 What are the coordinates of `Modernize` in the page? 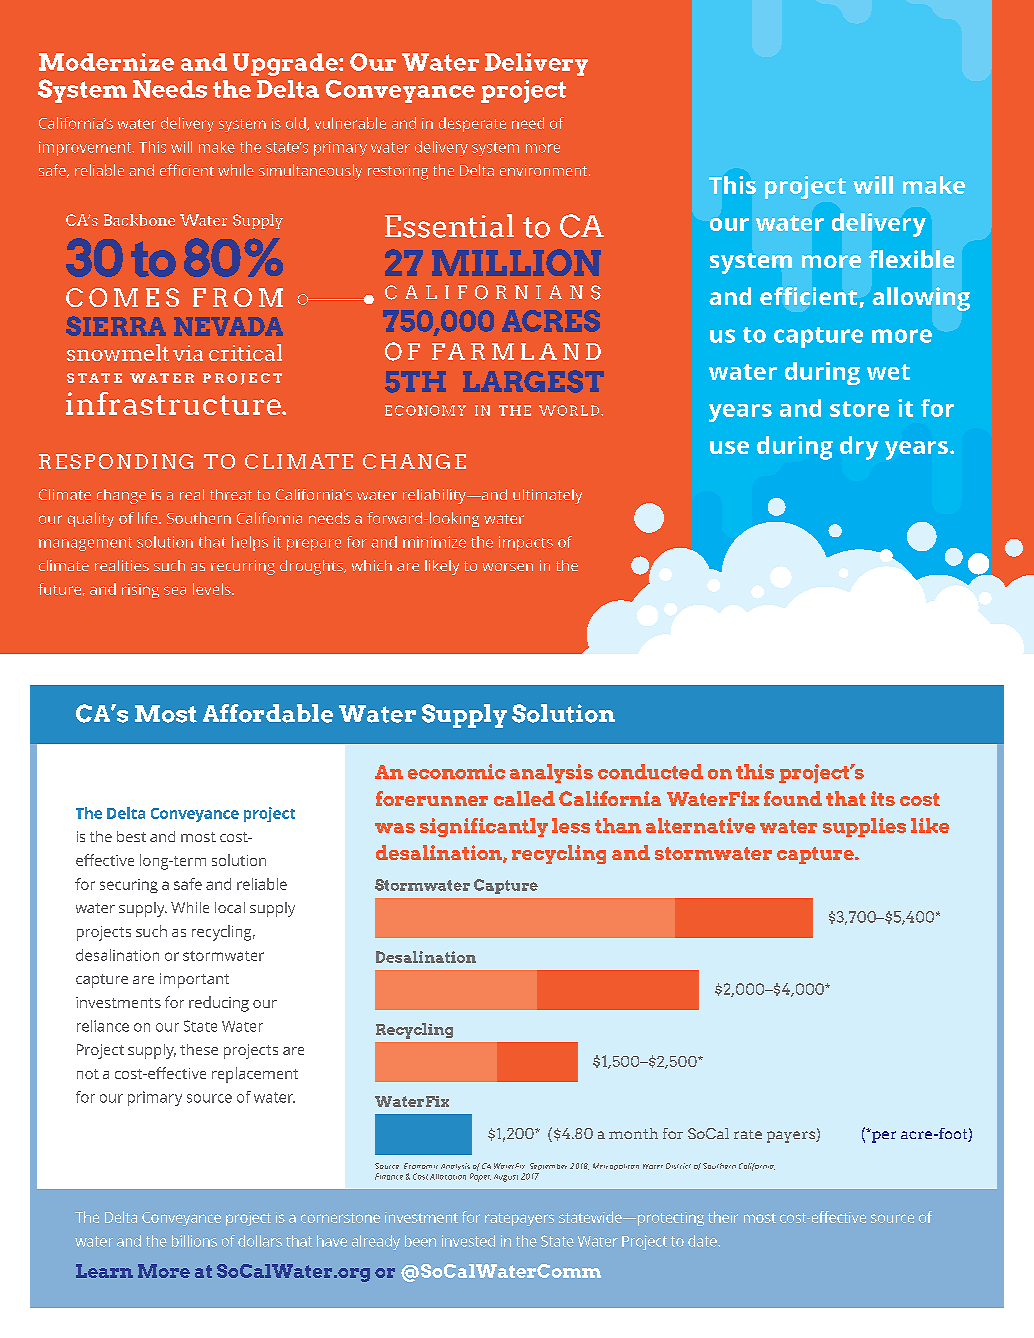 It's located at (106, 62).
